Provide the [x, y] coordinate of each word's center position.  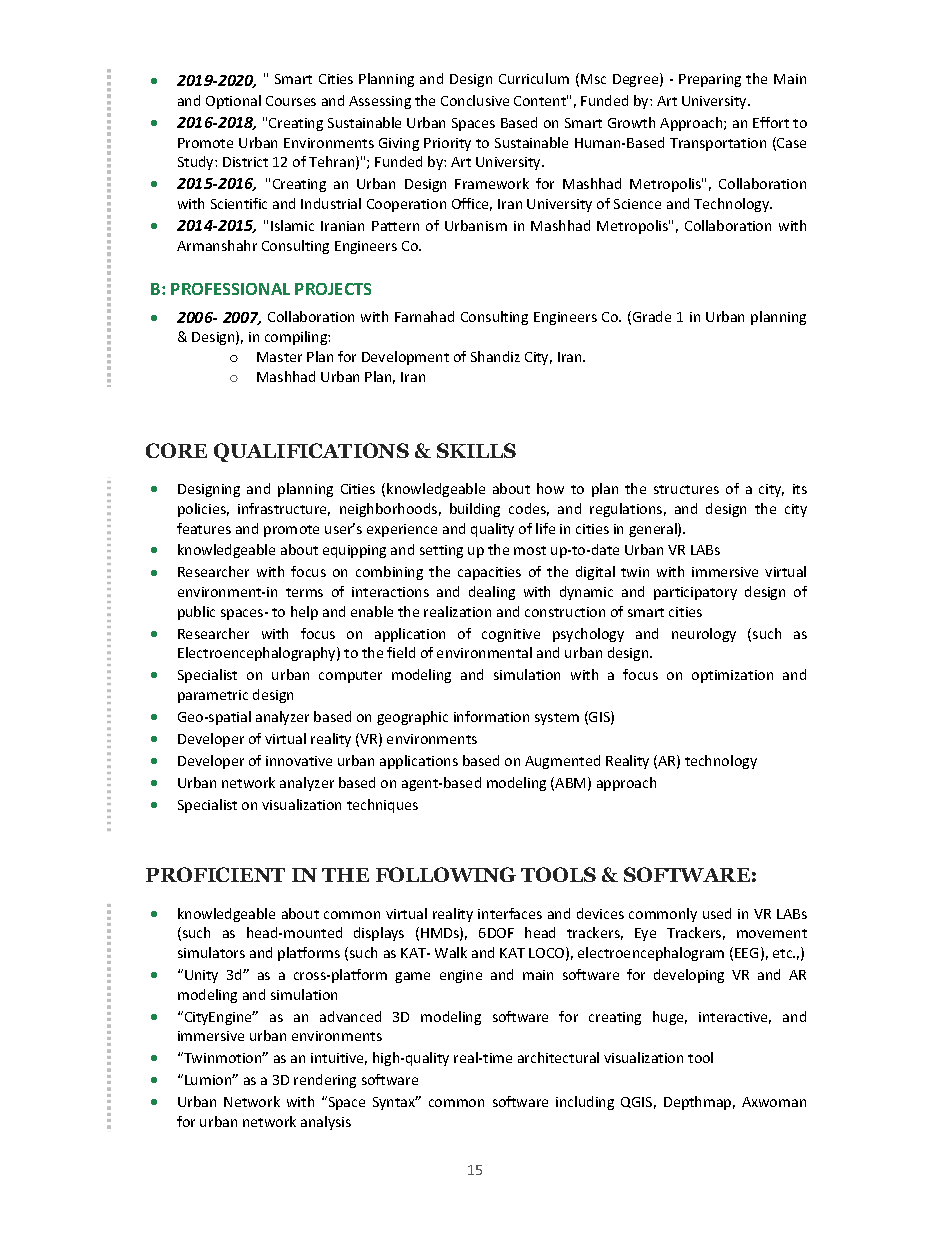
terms [304, 592]
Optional [233, 102]
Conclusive [475, 100]
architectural [558, 1057]
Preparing [710, 80]
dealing [492, 593]
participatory [695, 593]
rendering [325, 1081]
